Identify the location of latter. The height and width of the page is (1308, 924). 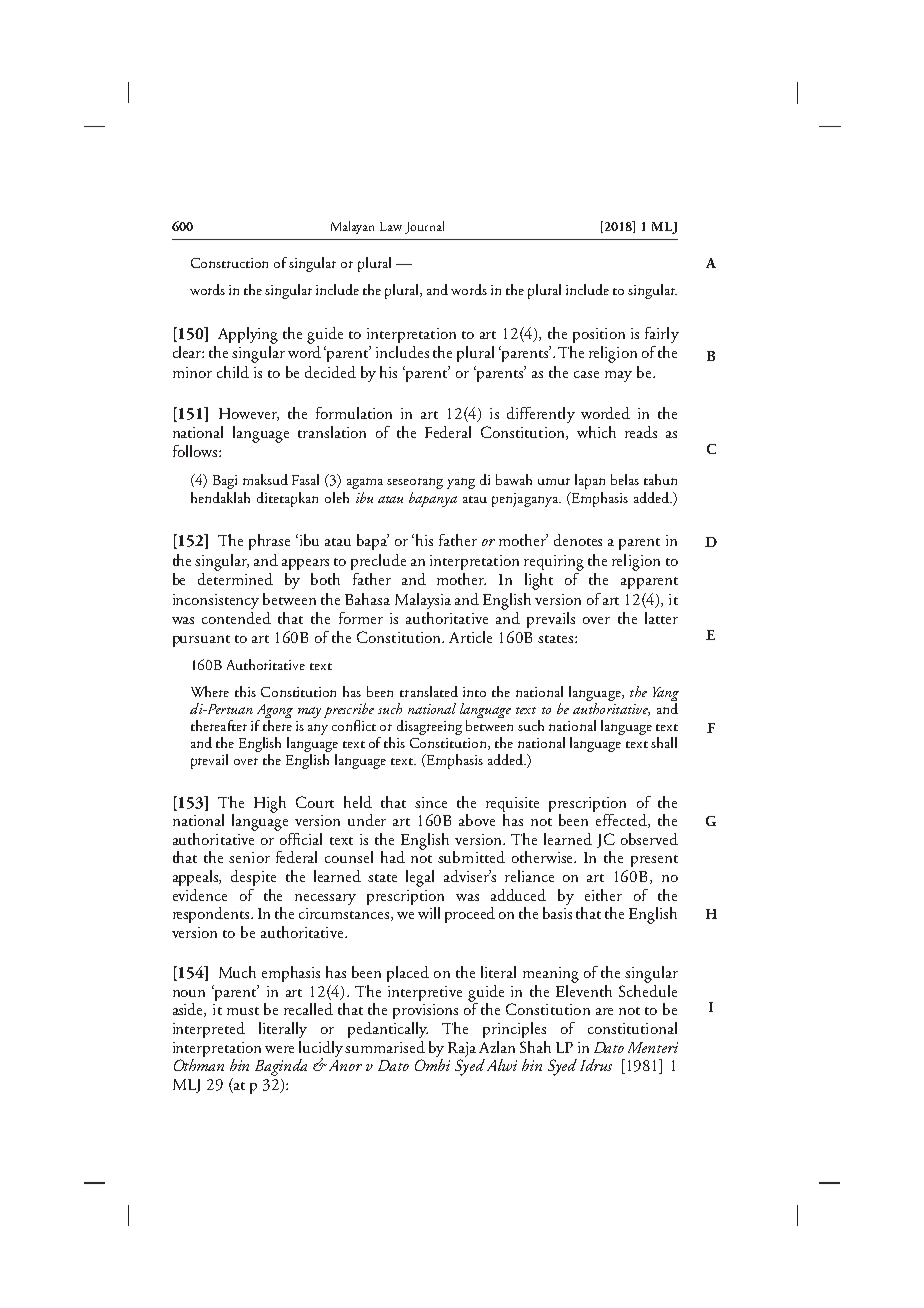
(661, 618).
